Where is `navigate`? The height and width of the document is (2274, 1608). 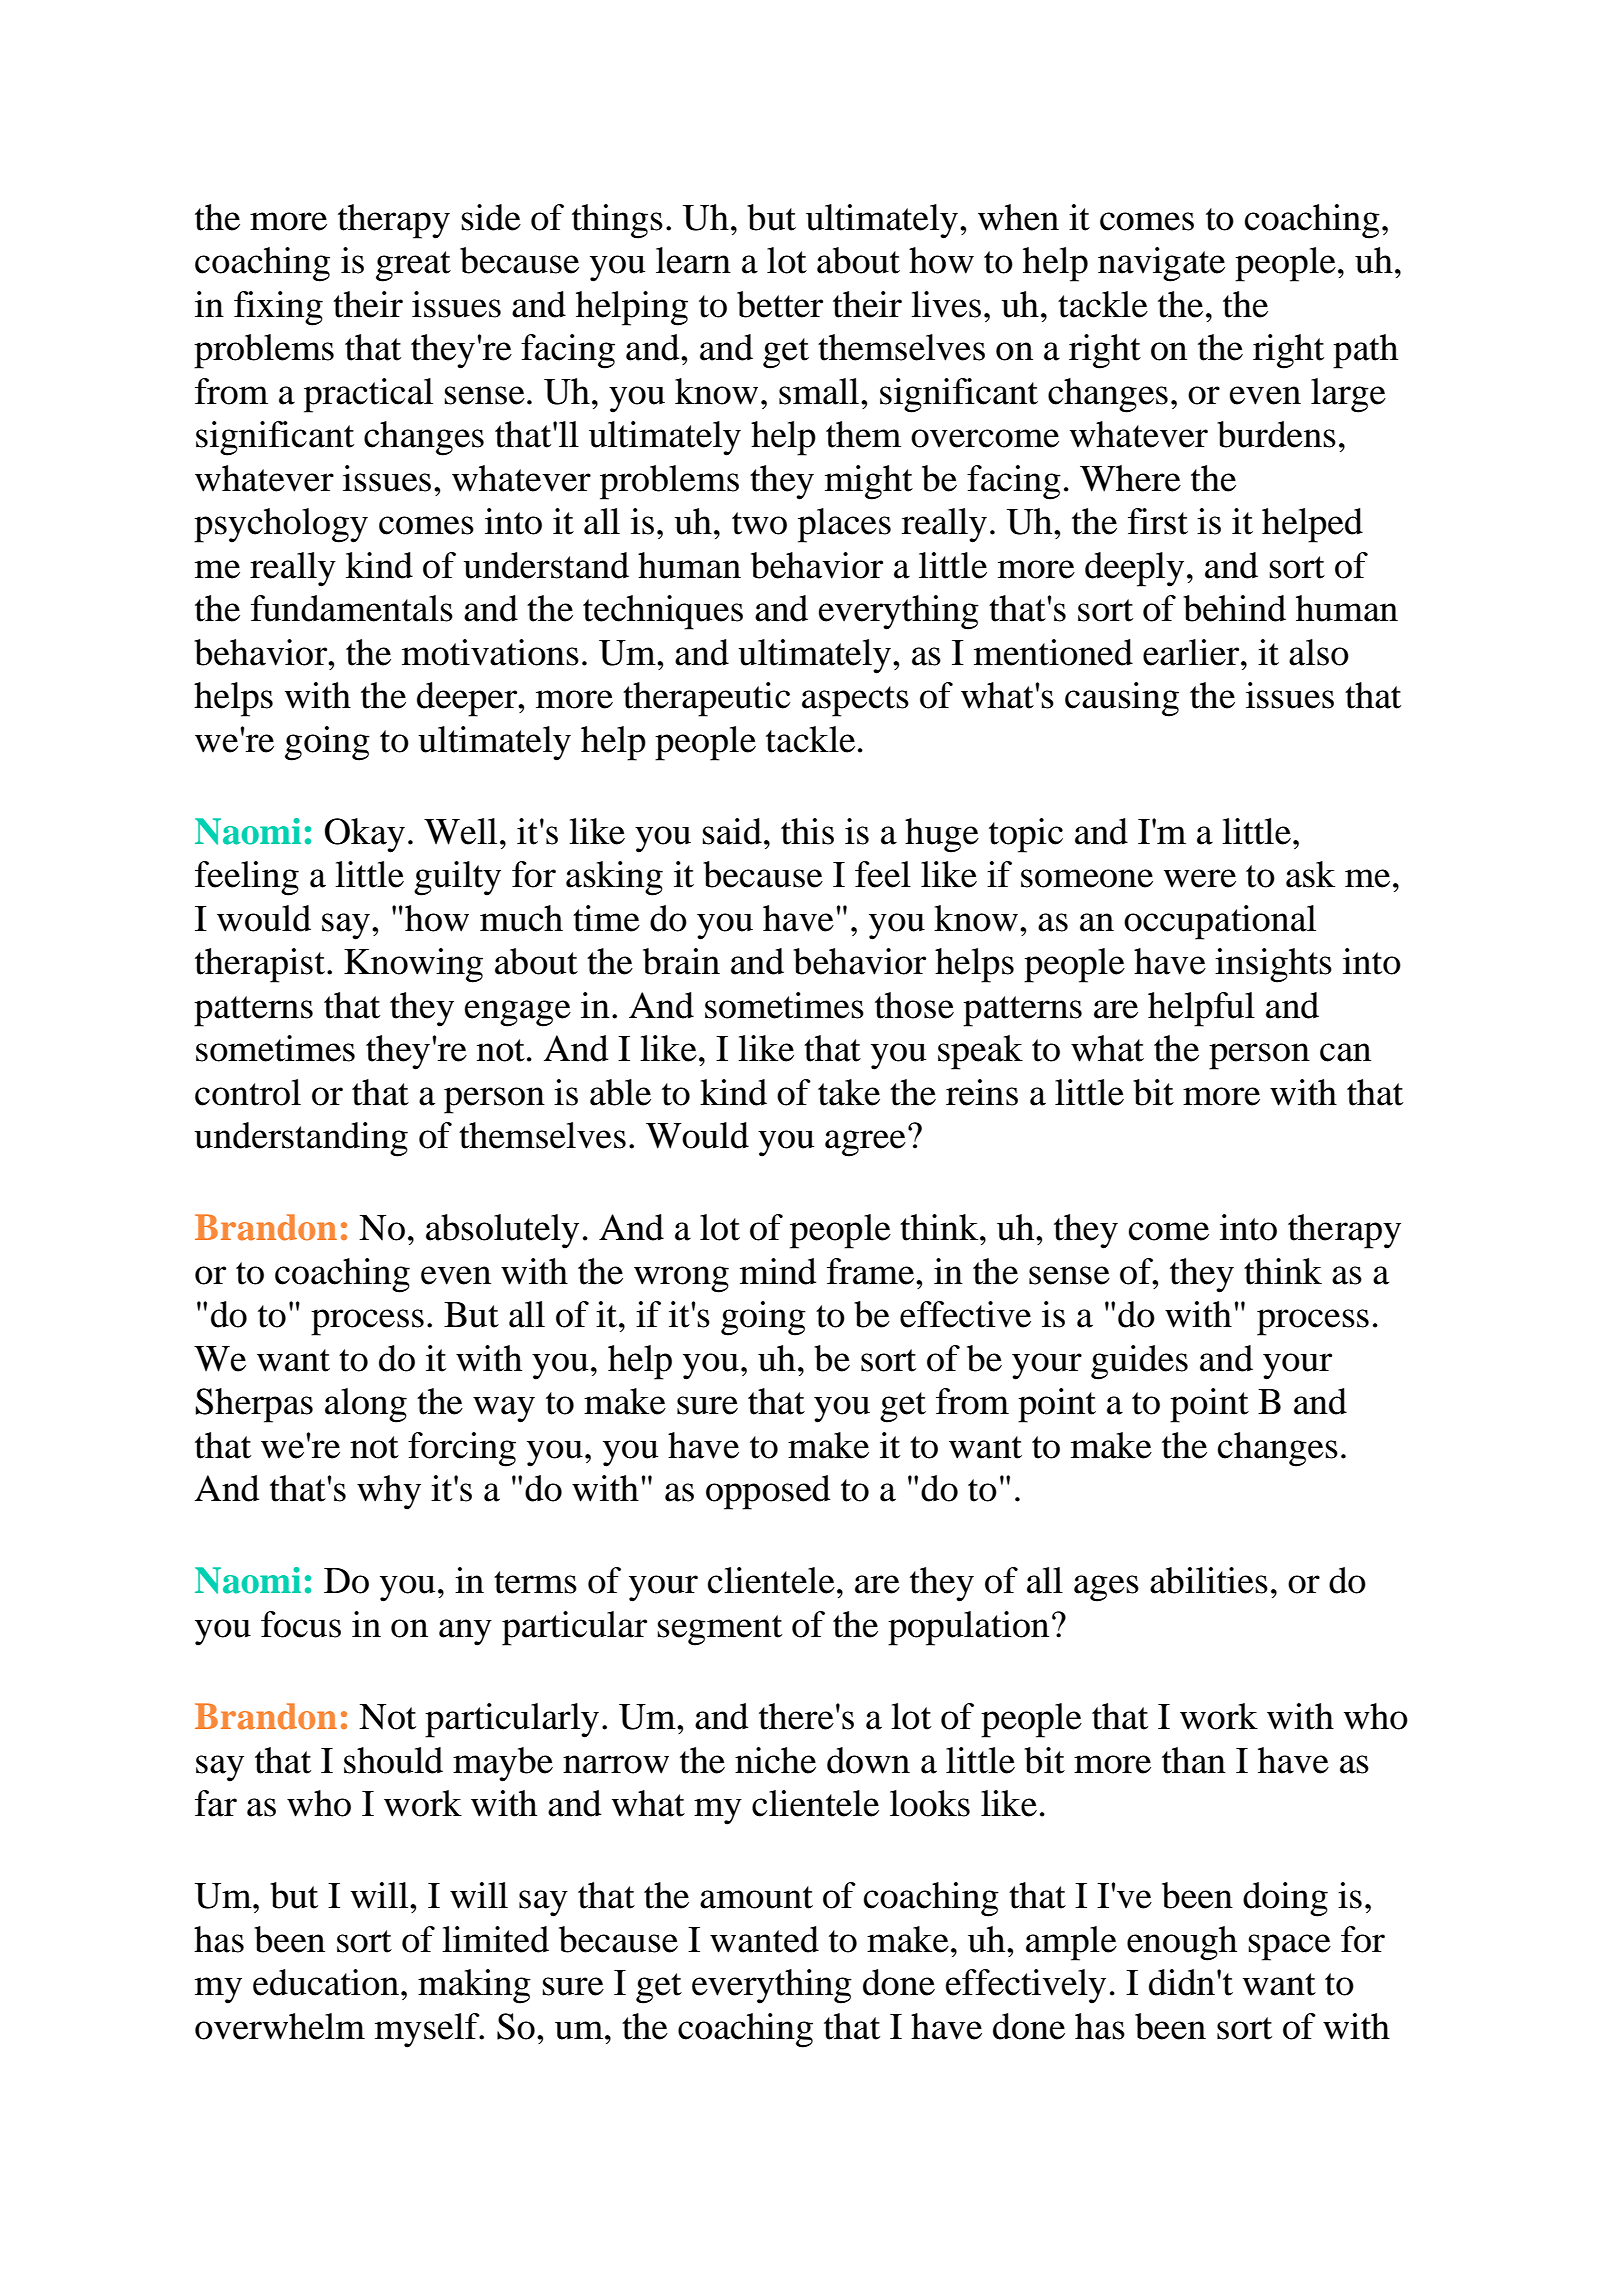
navigate is located at coordinates (1161, 264).
